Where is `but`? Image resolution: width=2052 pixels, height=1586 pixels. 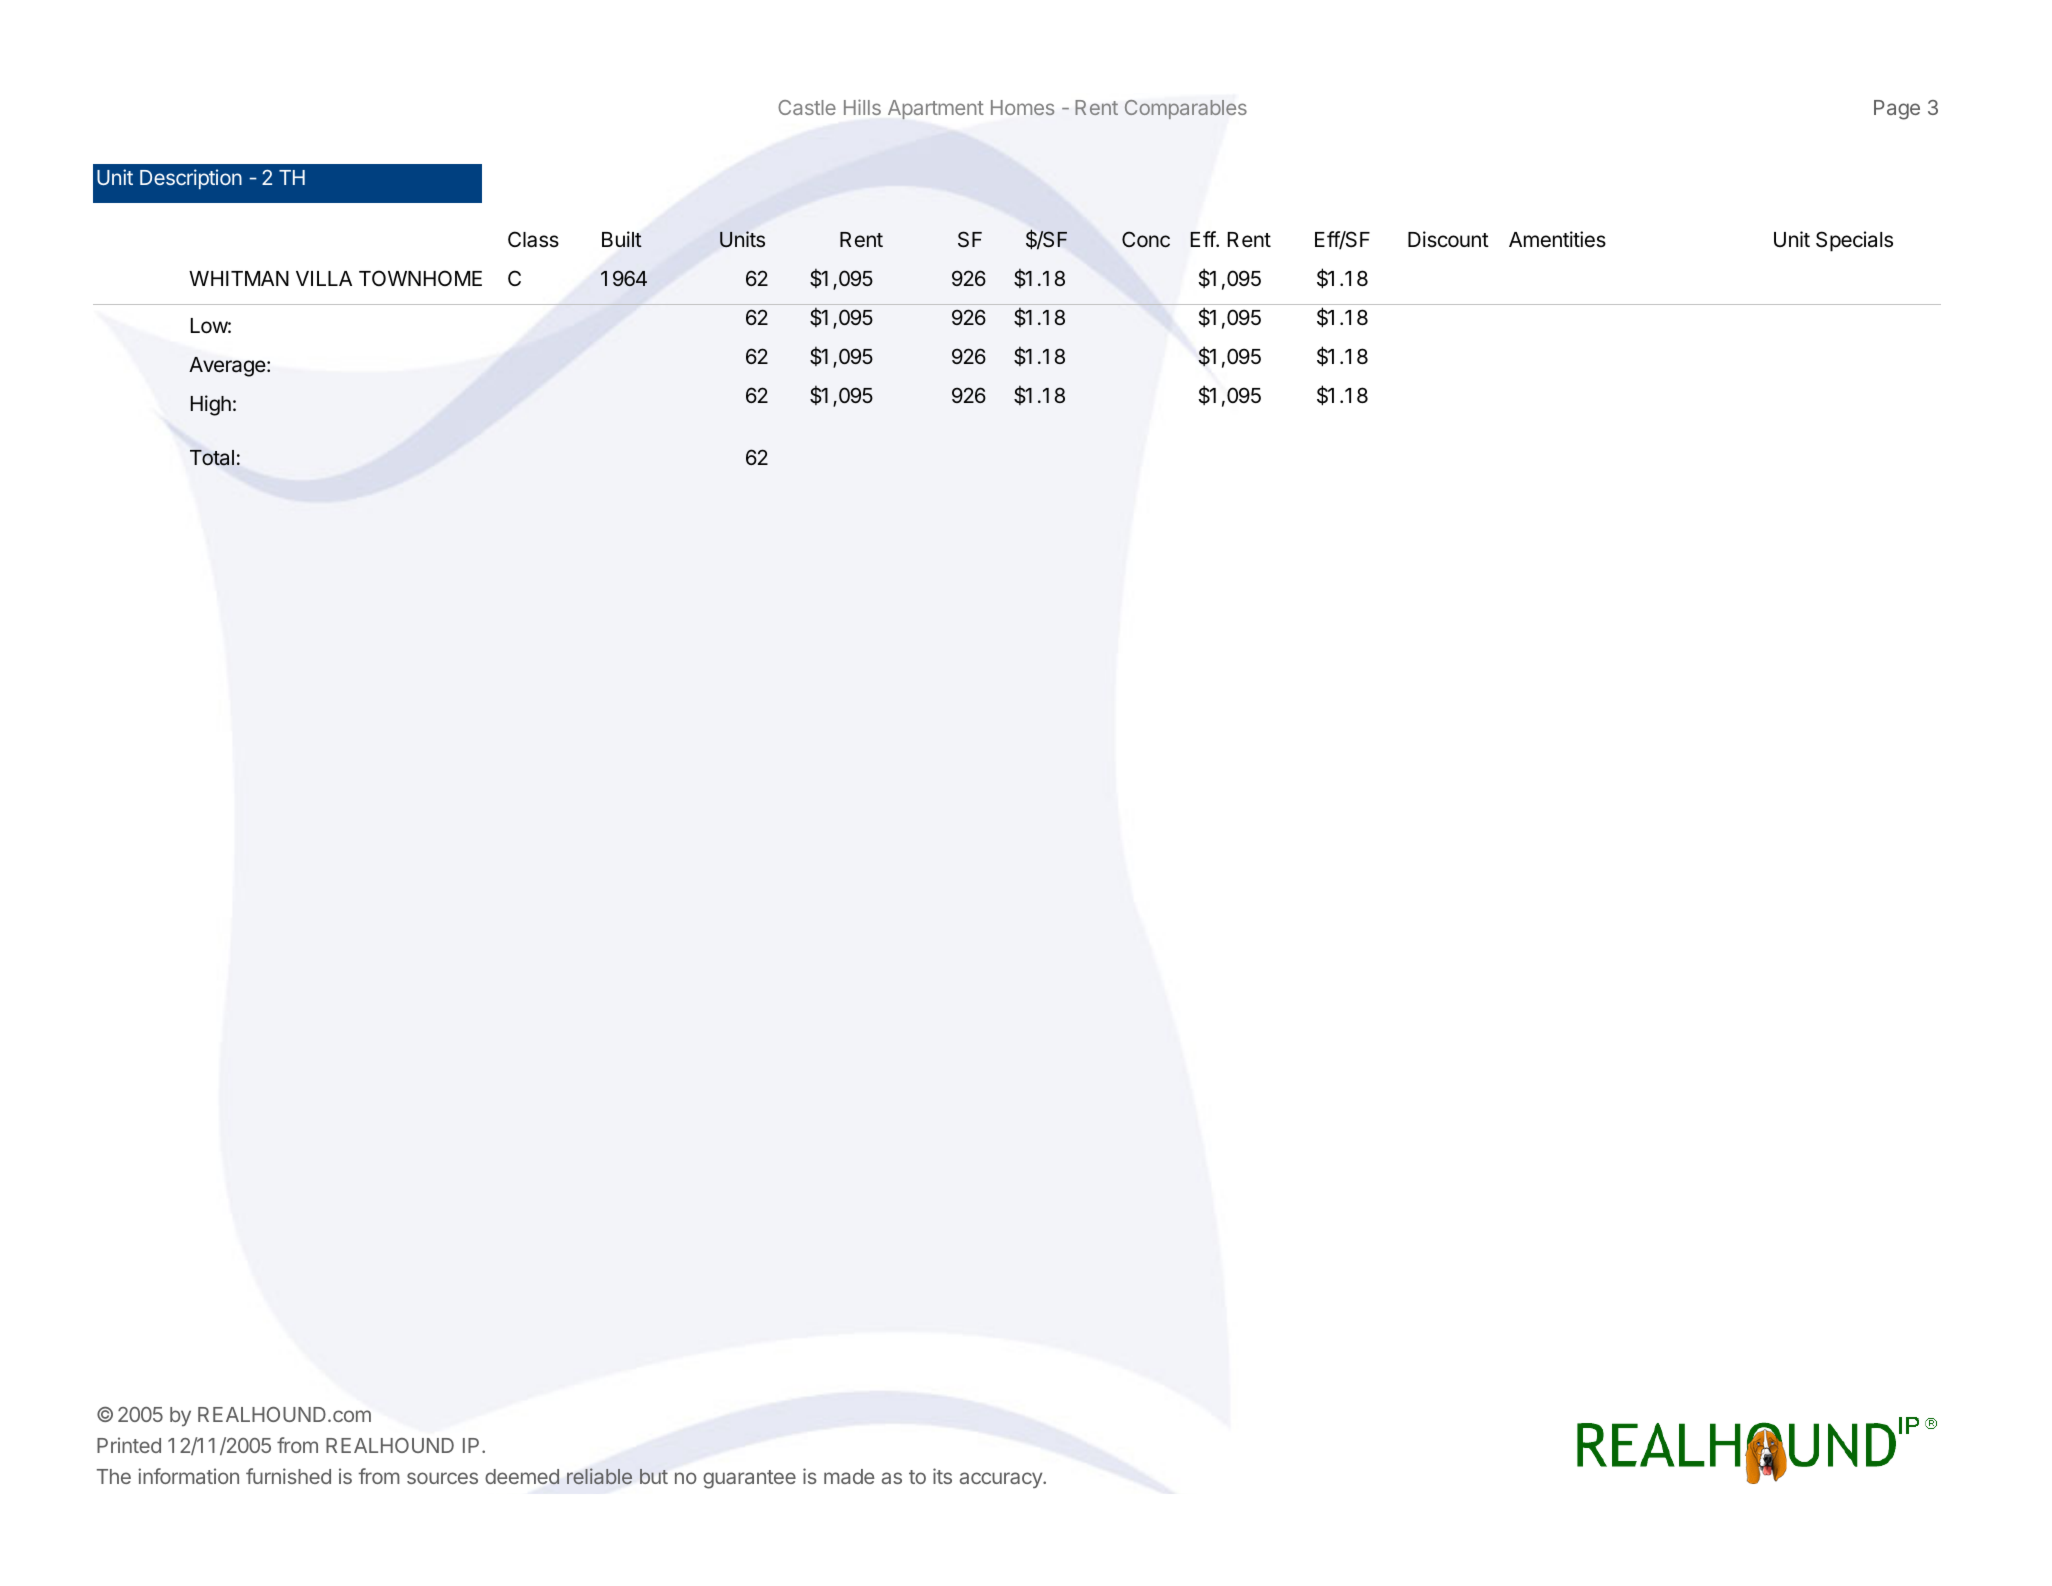 but is located at coordinates (654, 1476).
